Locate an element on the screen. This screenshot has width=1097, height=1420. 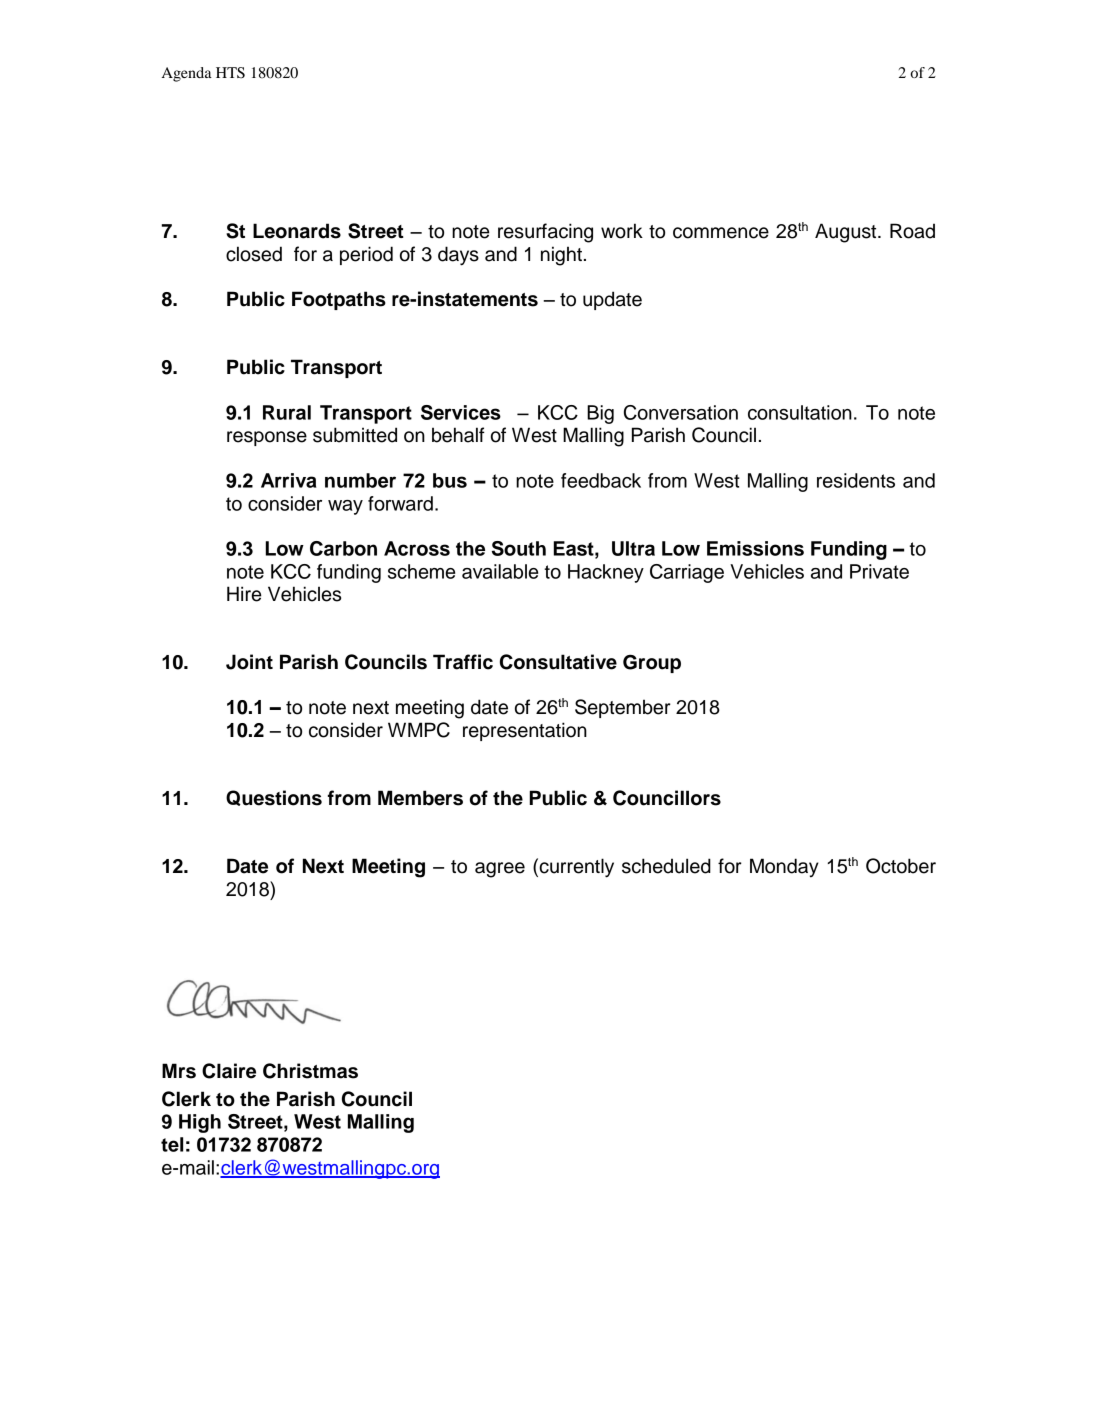
HTS is located at coordinates (230, 73).
